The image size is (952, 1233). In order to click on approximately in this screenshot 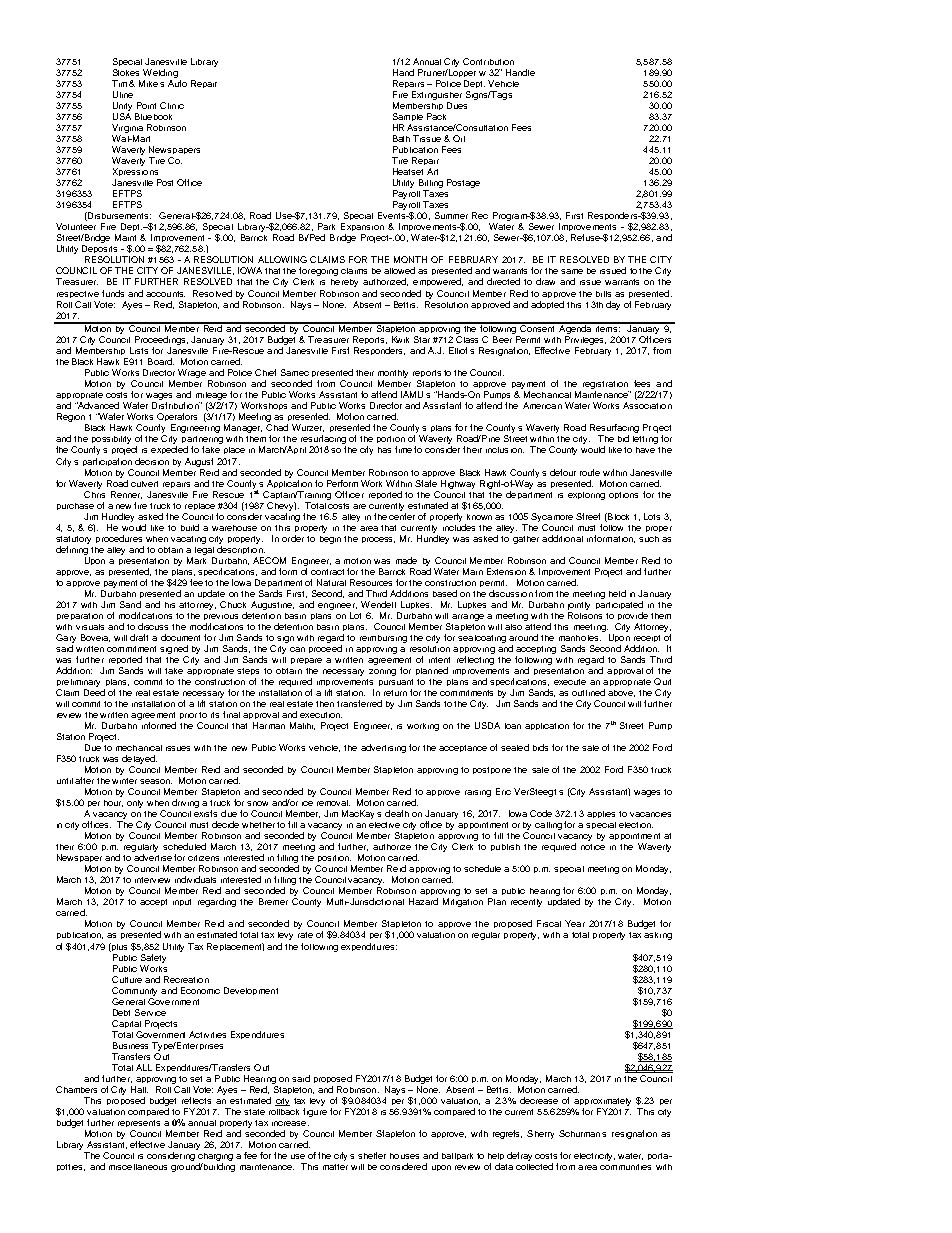, I will do `click(602, 1102)`.
